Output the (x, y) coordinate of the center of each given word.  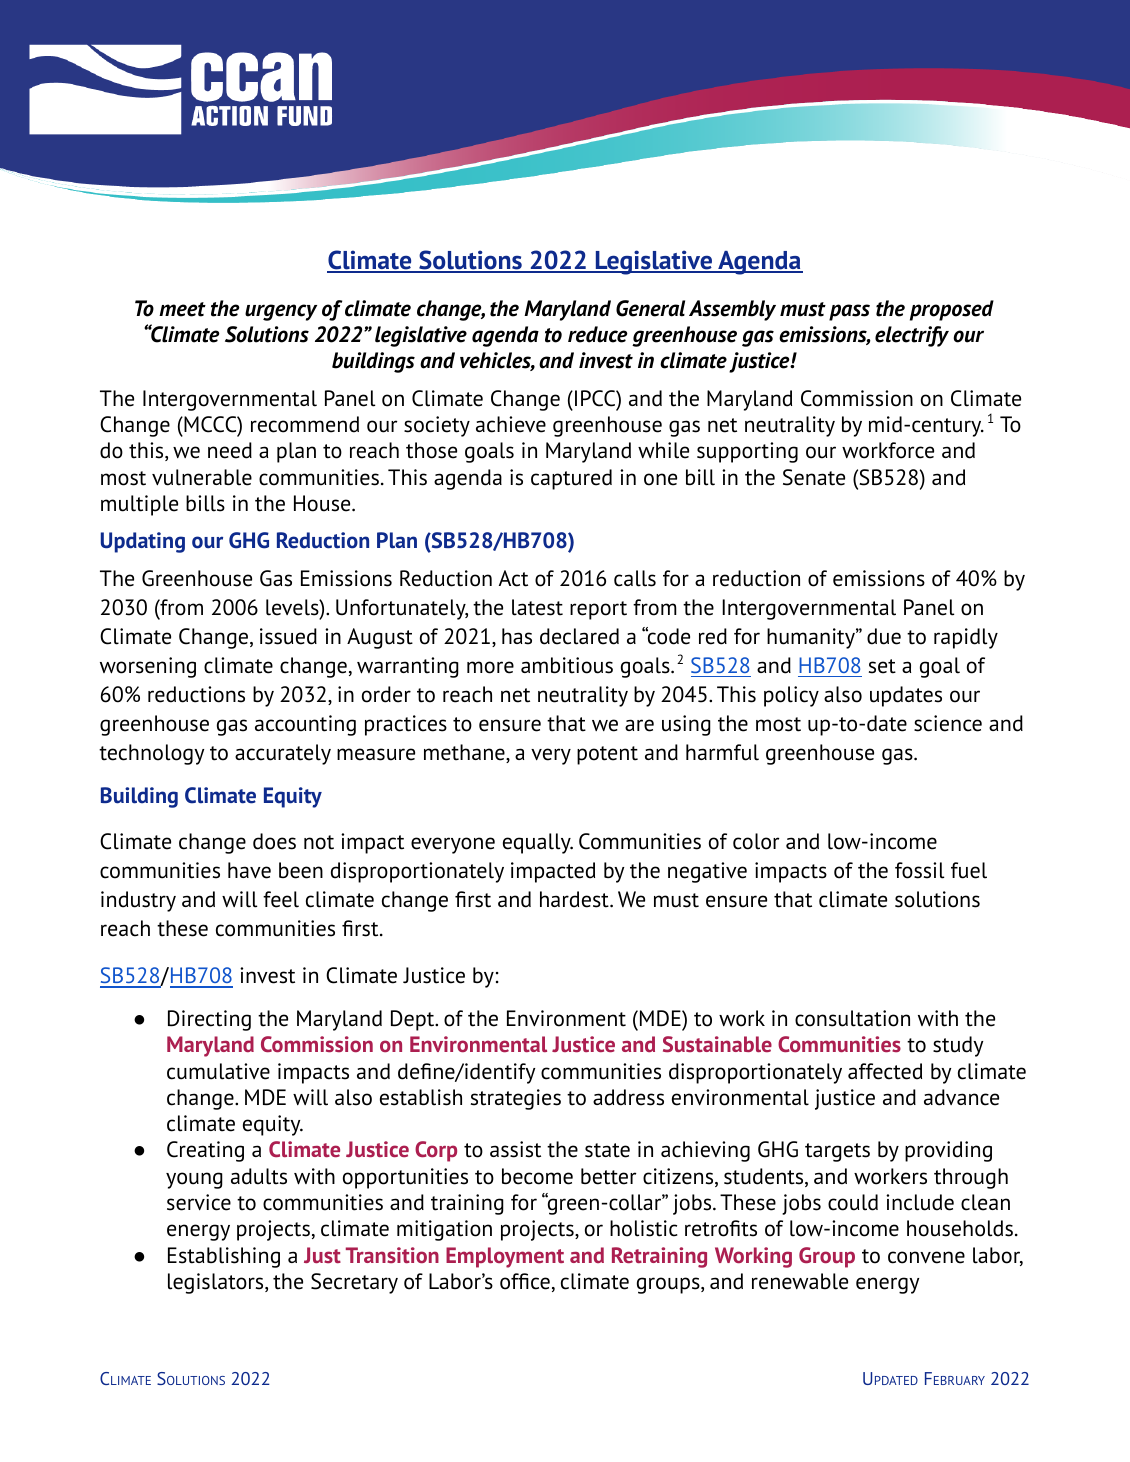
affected (885, 1071)
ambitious (567, 665)
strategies (516, 1099)
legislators (217, 1283)
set (882, 666)
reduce (598, 334)
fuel (969, 870)
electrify (912, 336)
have (249, 870)
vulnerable (202, 477)
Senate (814, 477)
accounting (305, 725)
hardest (575, 899)
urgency (281, 312)
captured (571, 479)
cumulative (218, 1071)
